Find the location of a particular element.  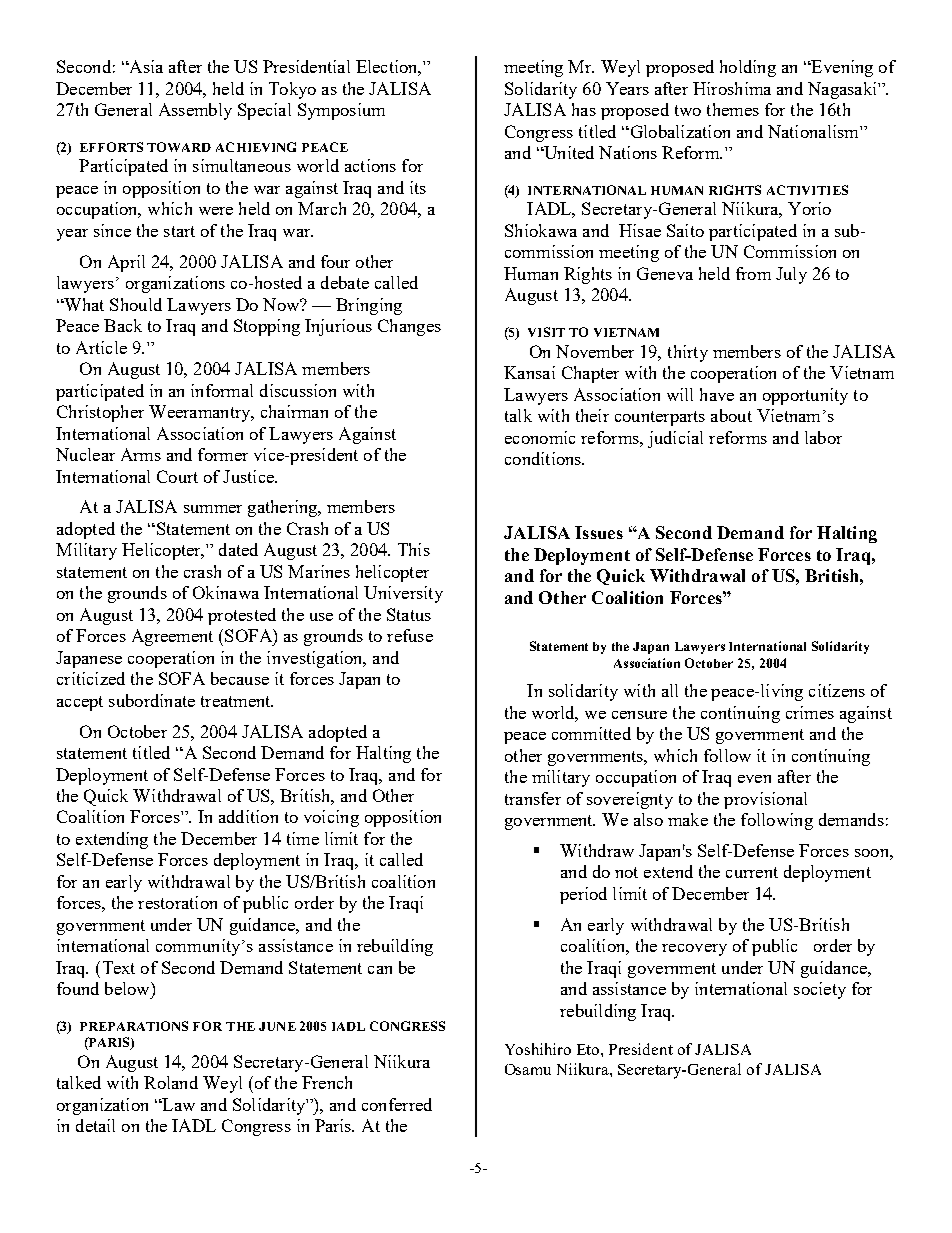

Changes is located at coordinates (409, 327).
